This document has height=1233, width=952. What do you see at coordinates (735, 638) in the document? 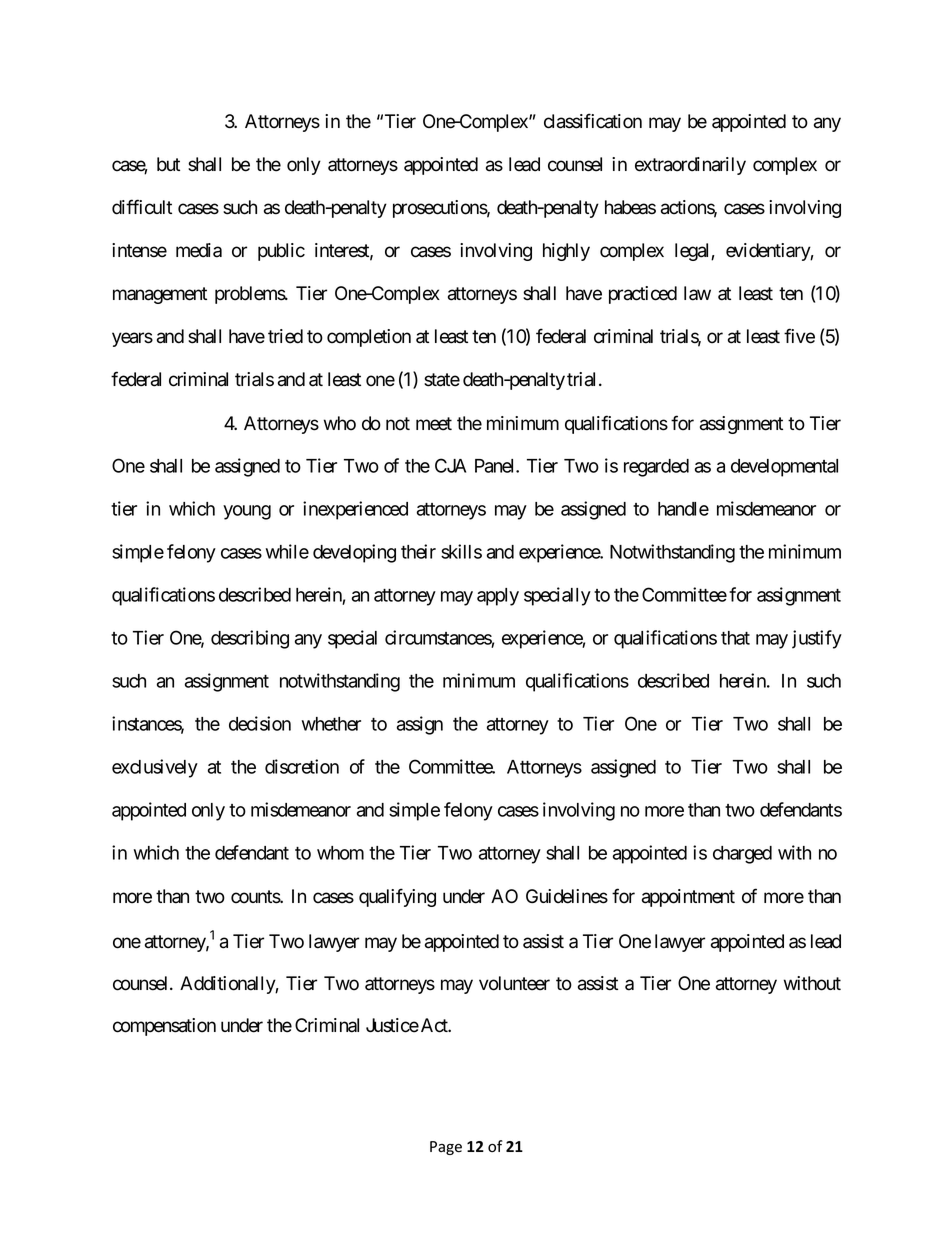
I see `that` at bounding box center [735, 638].
